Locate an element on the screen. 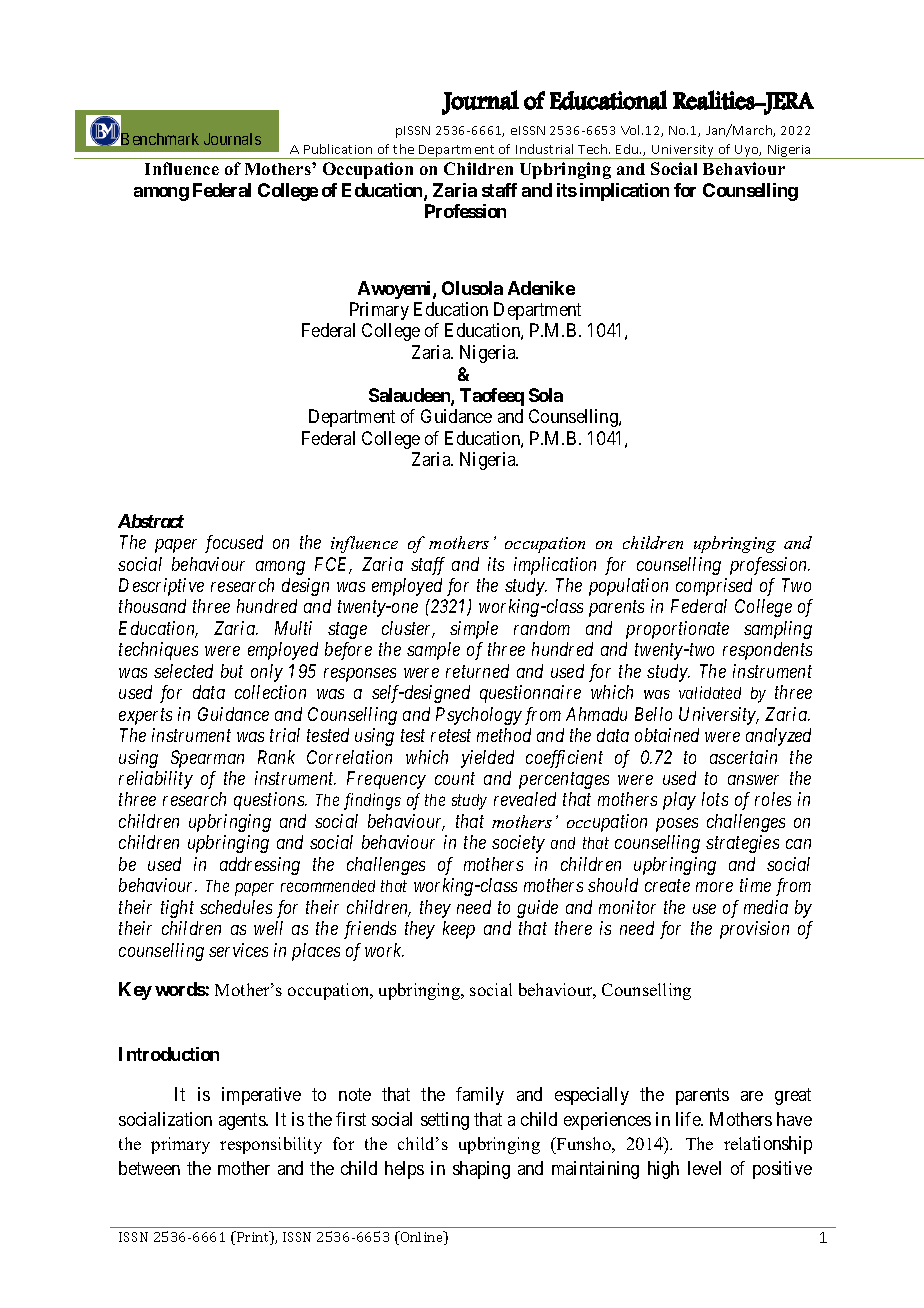 Image resolution: width=924 pixels, height=1308 pixels. Abstract is located at coordinates (151, 521).
